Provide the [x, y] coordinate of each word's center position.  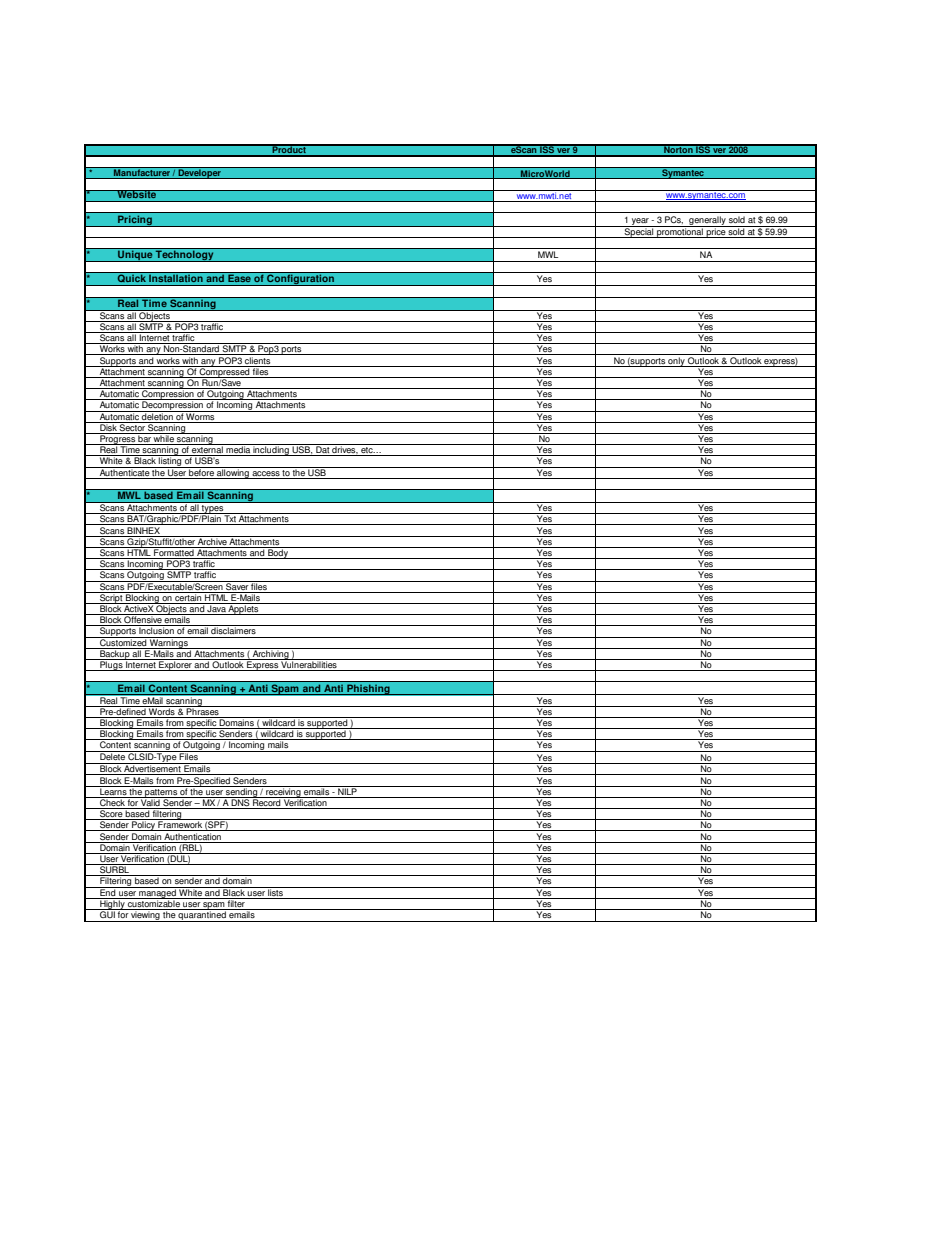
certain [188, 596]
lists [275, 891]
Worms [200, 415]
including [271, 450]
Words [162, 710]
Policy [143, 825]
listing [170, 461]
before [201, 471]
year [640, 222]
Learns [113, 790]
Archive [212, 540]
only [676, 362]
